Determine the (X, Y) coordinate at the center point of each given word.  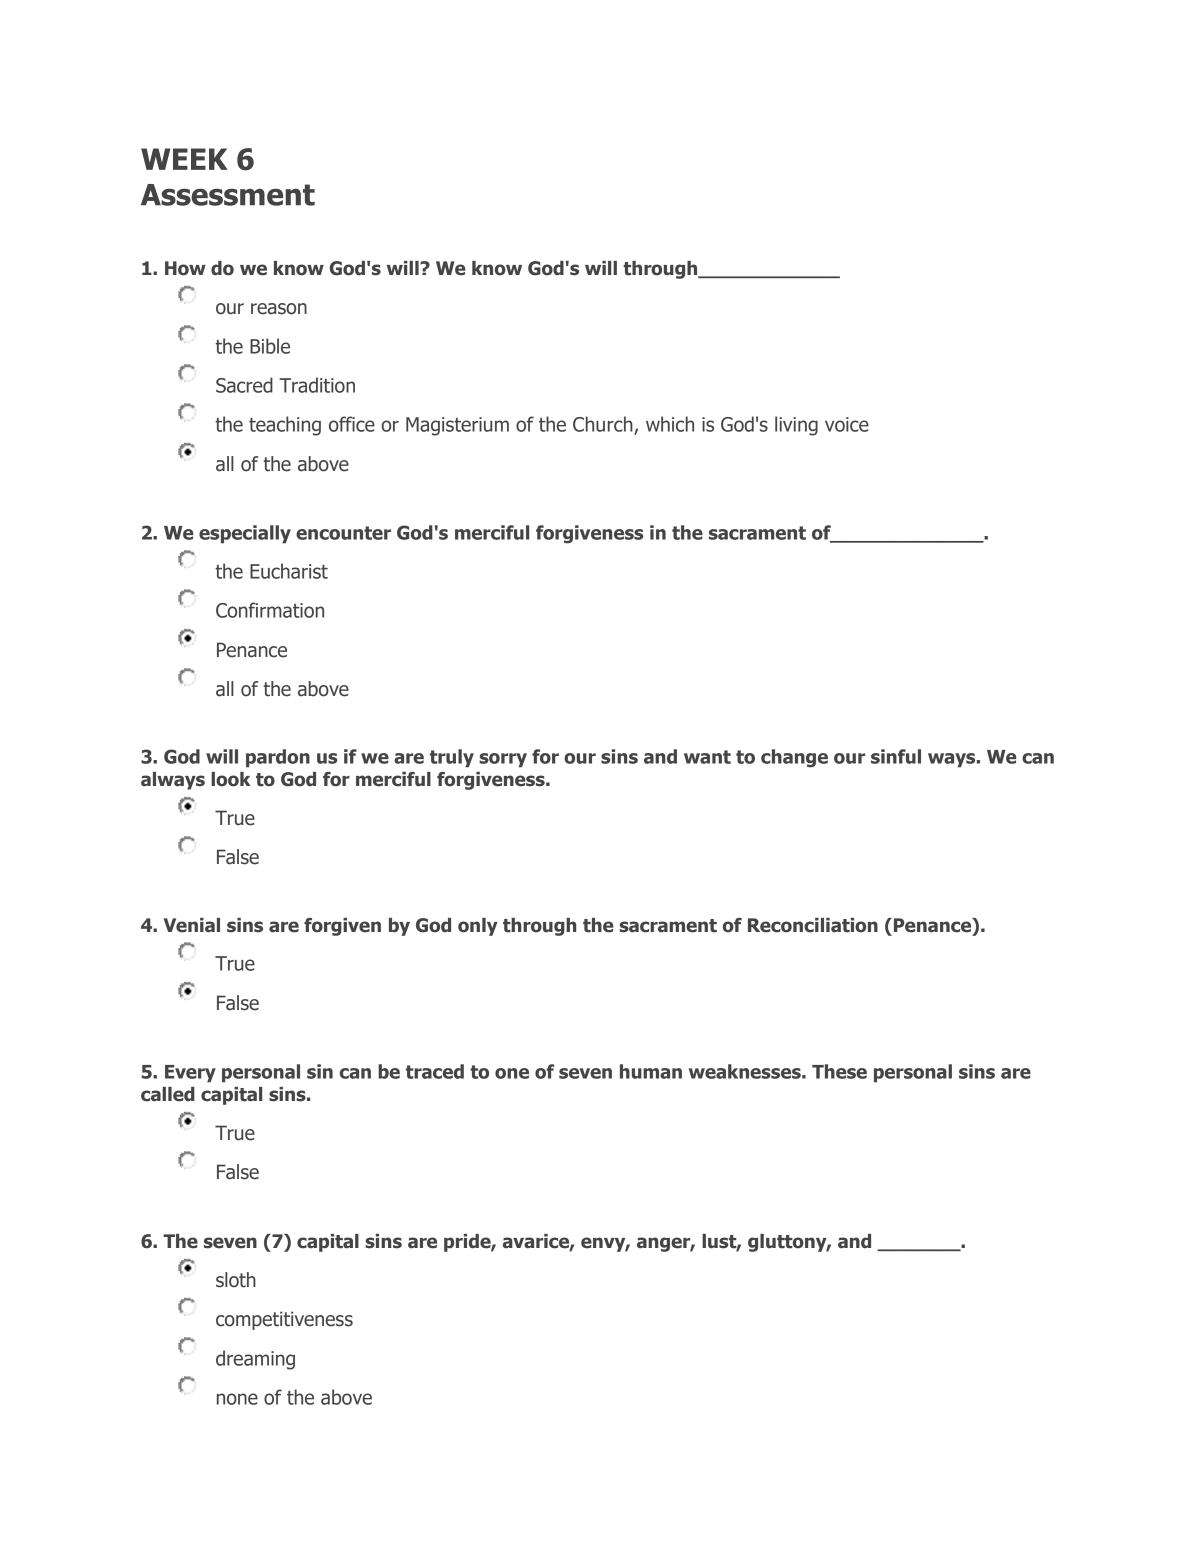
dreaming (255, 1360)
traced (435, 1071)
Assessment (228, 195)
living (796, 426)
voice (847, 424)
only (478, 927)
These (839, 1071)
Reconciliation (813, 925)
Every (190, 1074)
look (231, 779)
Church (604, 425)
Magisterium (457, 426)
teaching (285, 426)
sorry (503, 760)
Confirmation (270, 610)
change (794, 758)
